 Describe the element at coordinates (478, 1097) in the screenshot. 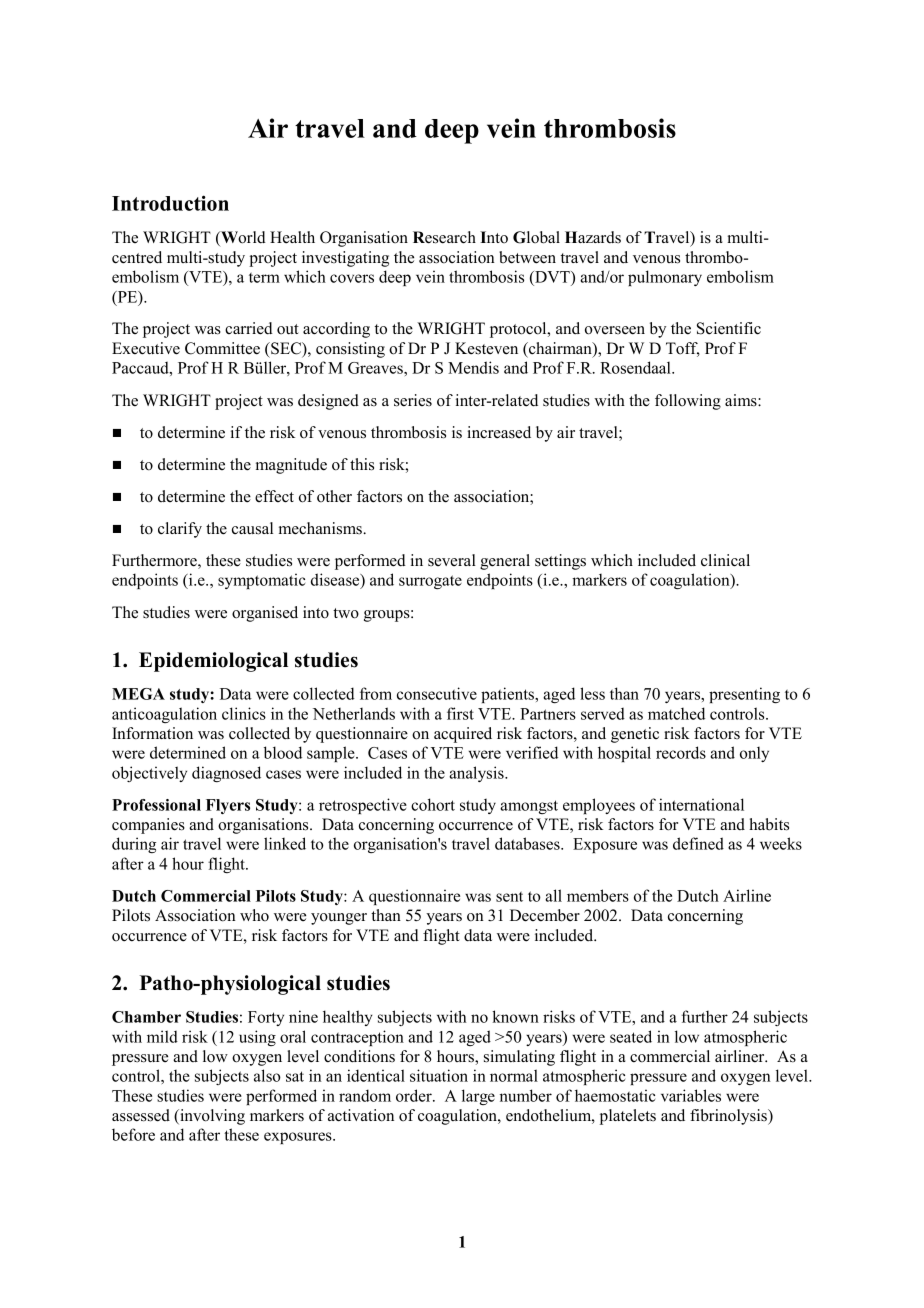

I see `large` at that location.
